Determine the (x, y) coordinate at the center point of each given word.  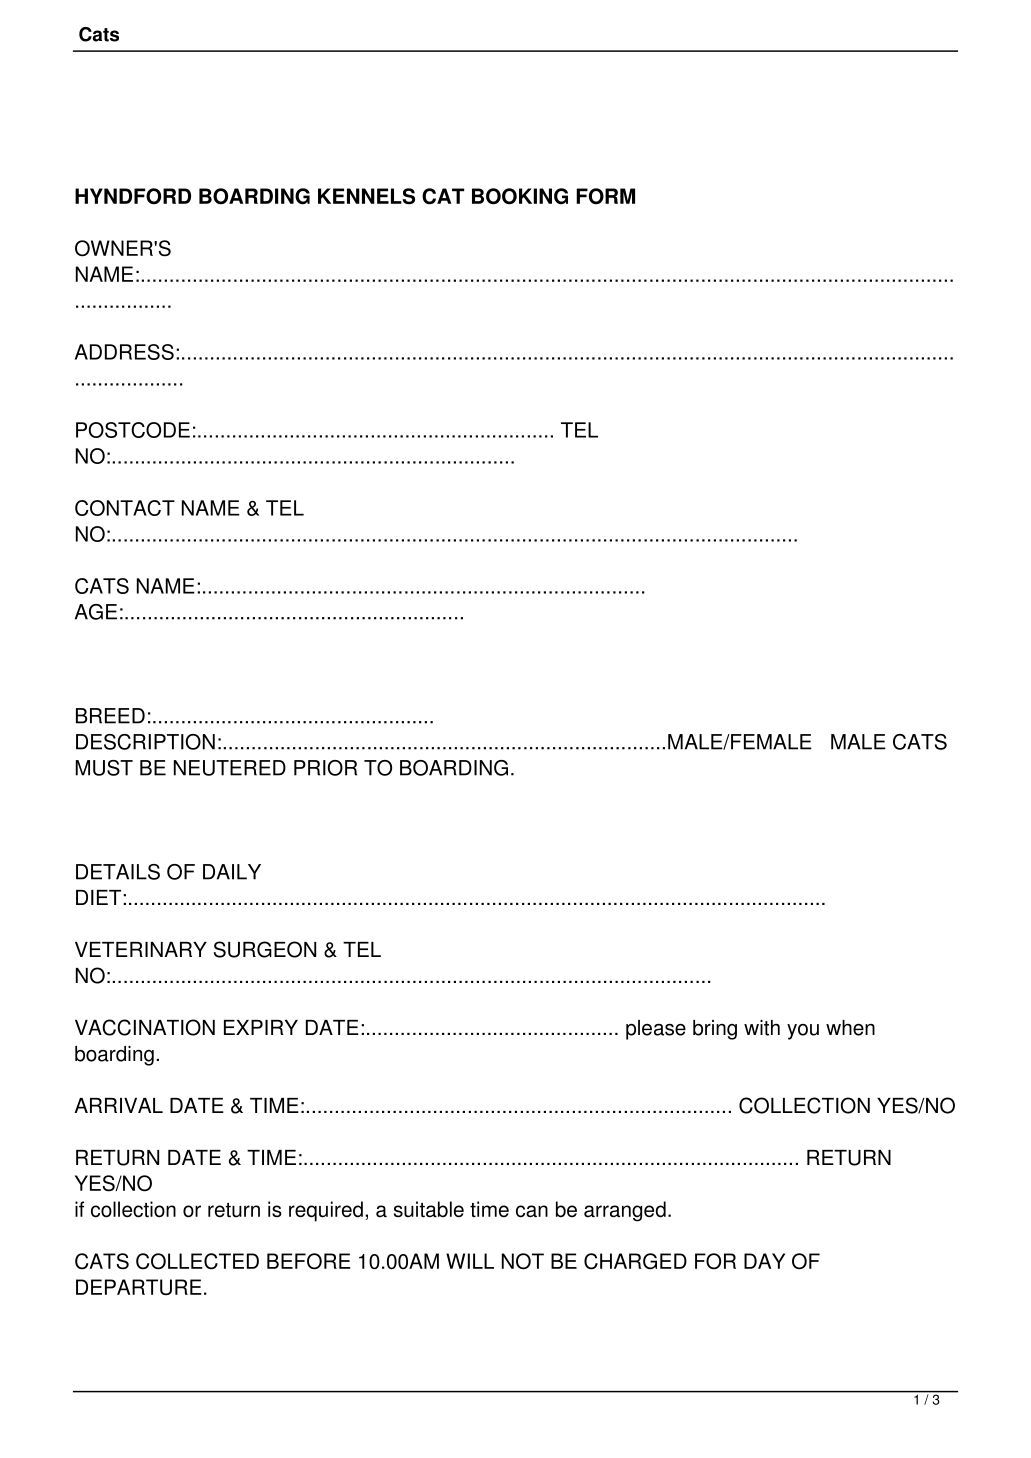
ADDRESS (124, 352)
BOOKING (520, 196)
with (762, 1028)
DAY (764, 1261)
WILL (470, 1261)
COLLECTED (197, 1261)
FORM (605, 196)
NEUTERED (230, 768)
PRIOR (325, 768)
